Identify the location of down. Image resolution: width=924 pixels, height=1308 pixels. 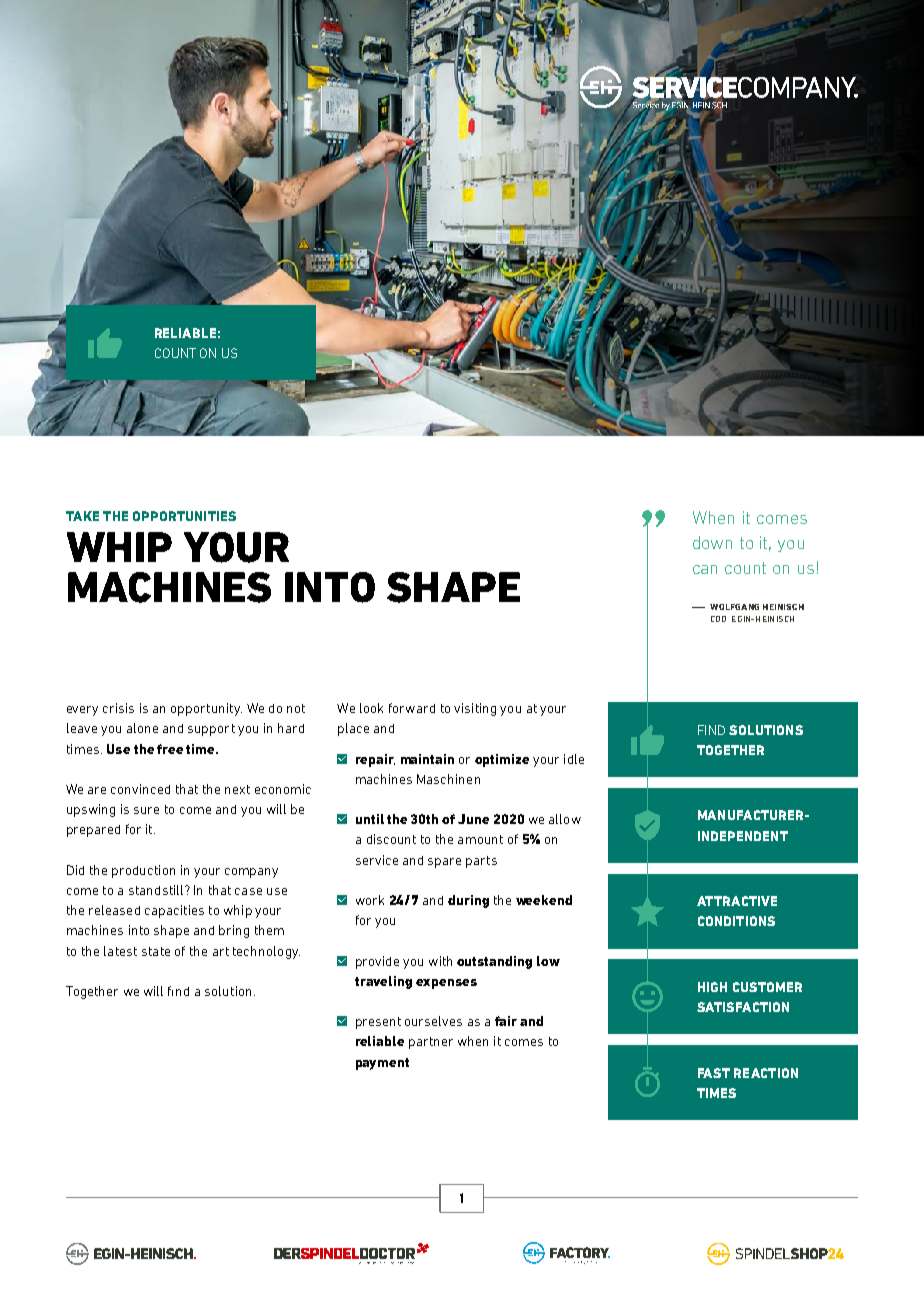
(712, 542).
